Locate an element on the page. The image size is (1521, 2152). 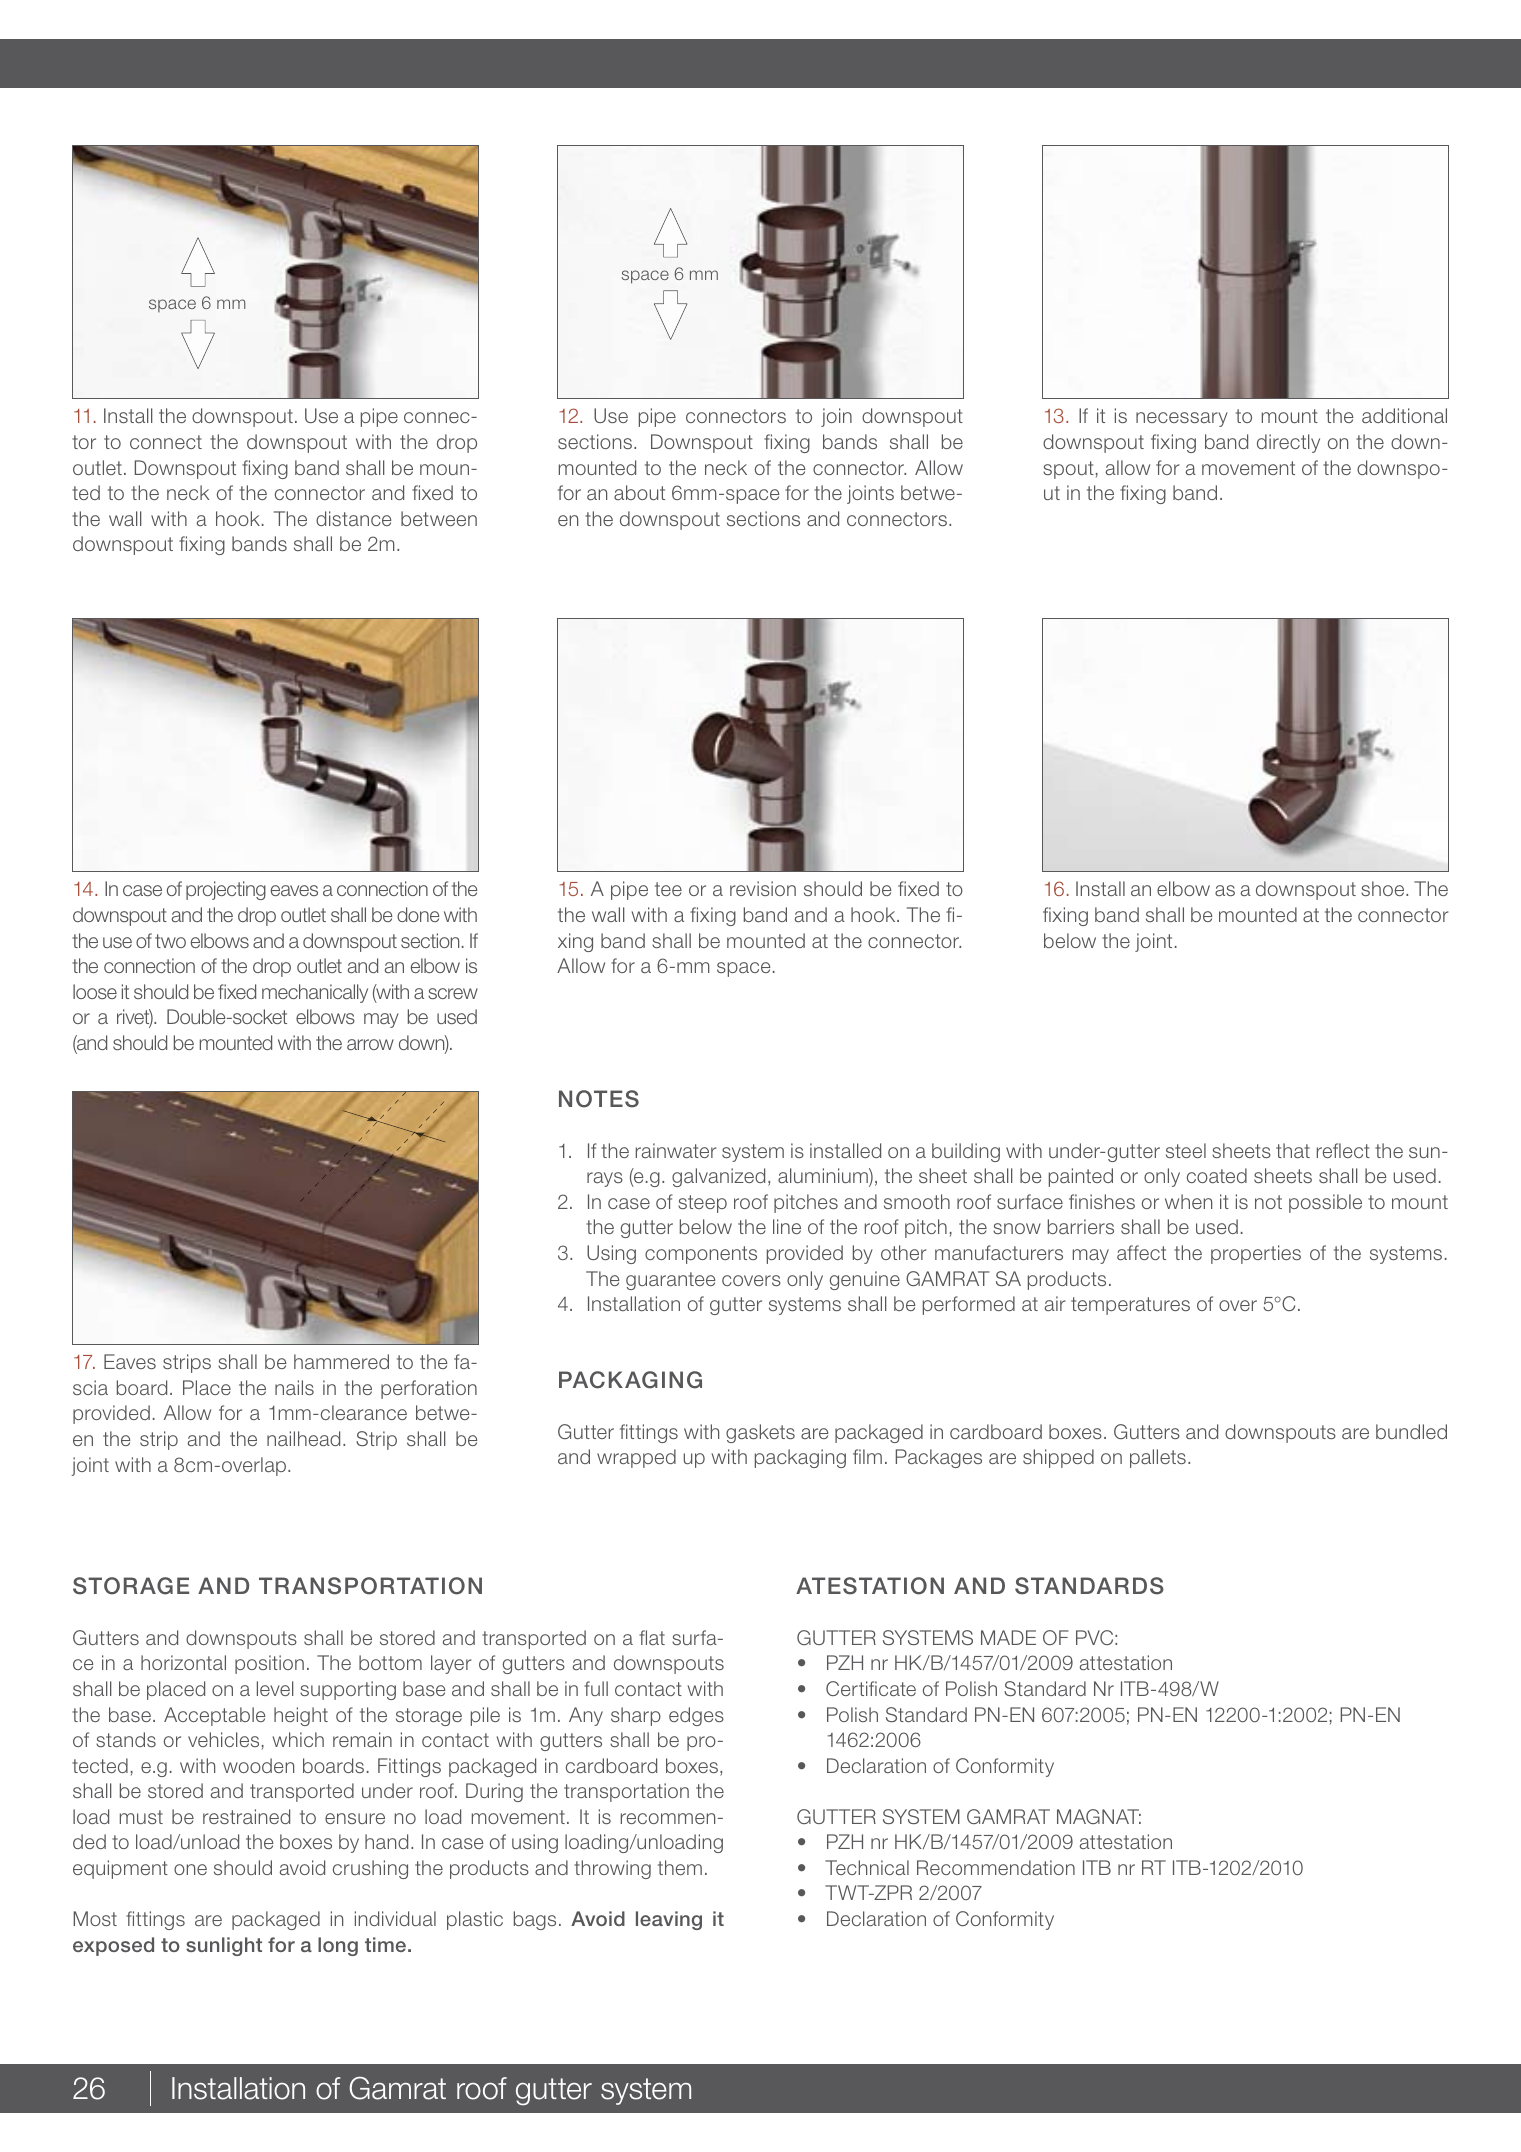
Technical is located at coordinates (867, 1867).
